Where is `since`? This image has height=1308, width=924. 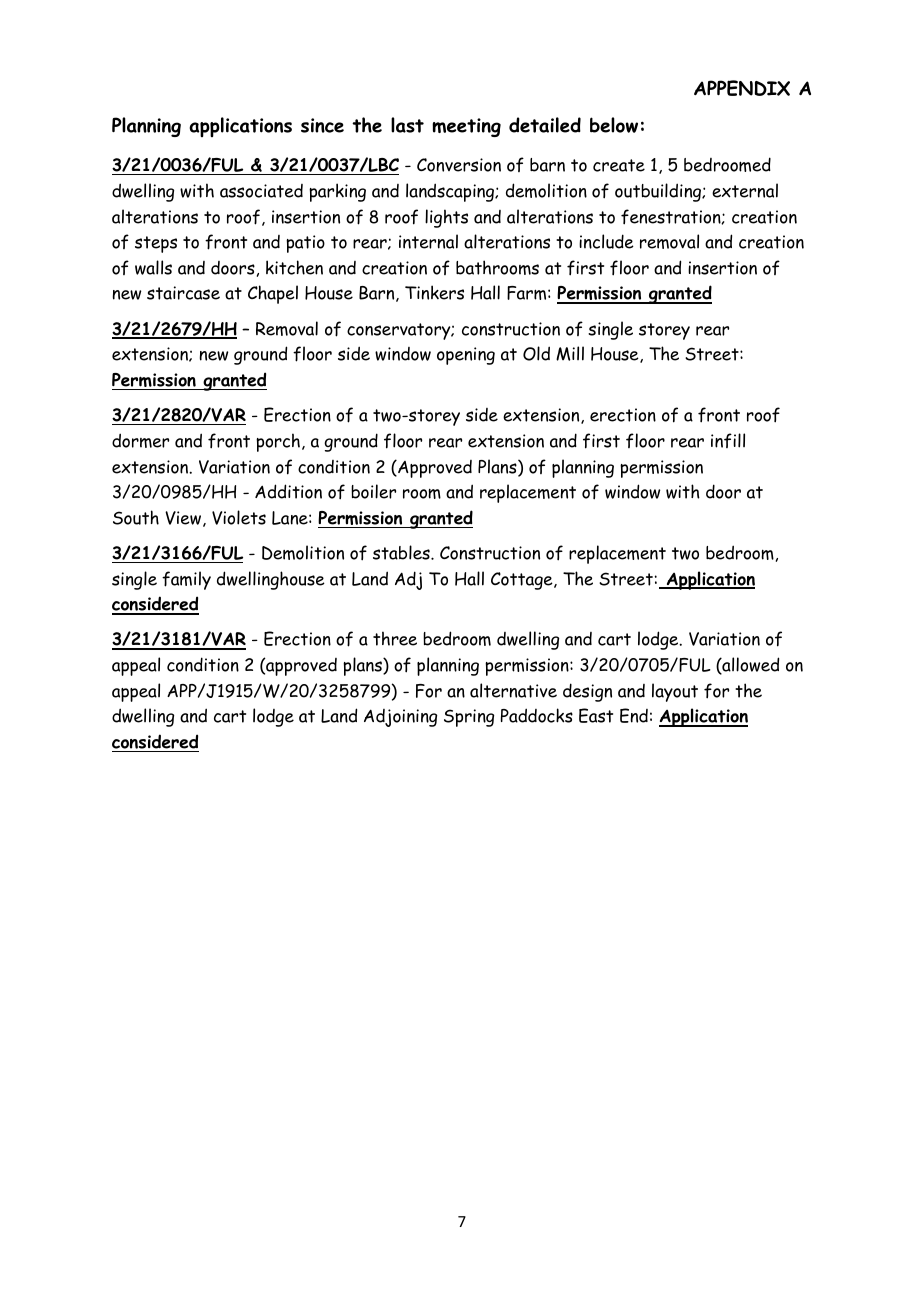
since is located at coordinates (322, 125).
